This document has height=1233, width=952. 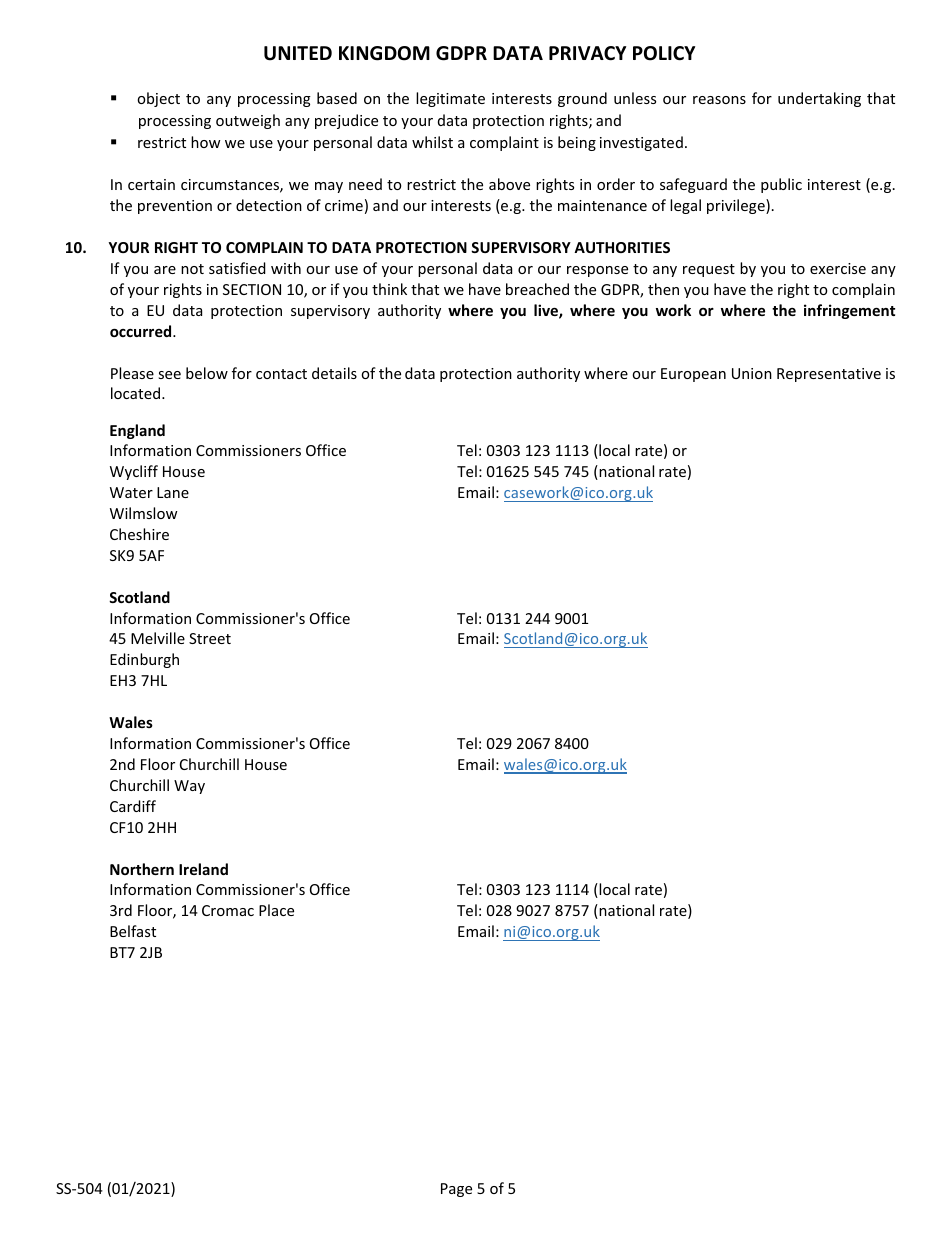 I want to click on Union, so click(x=752, y=373).
